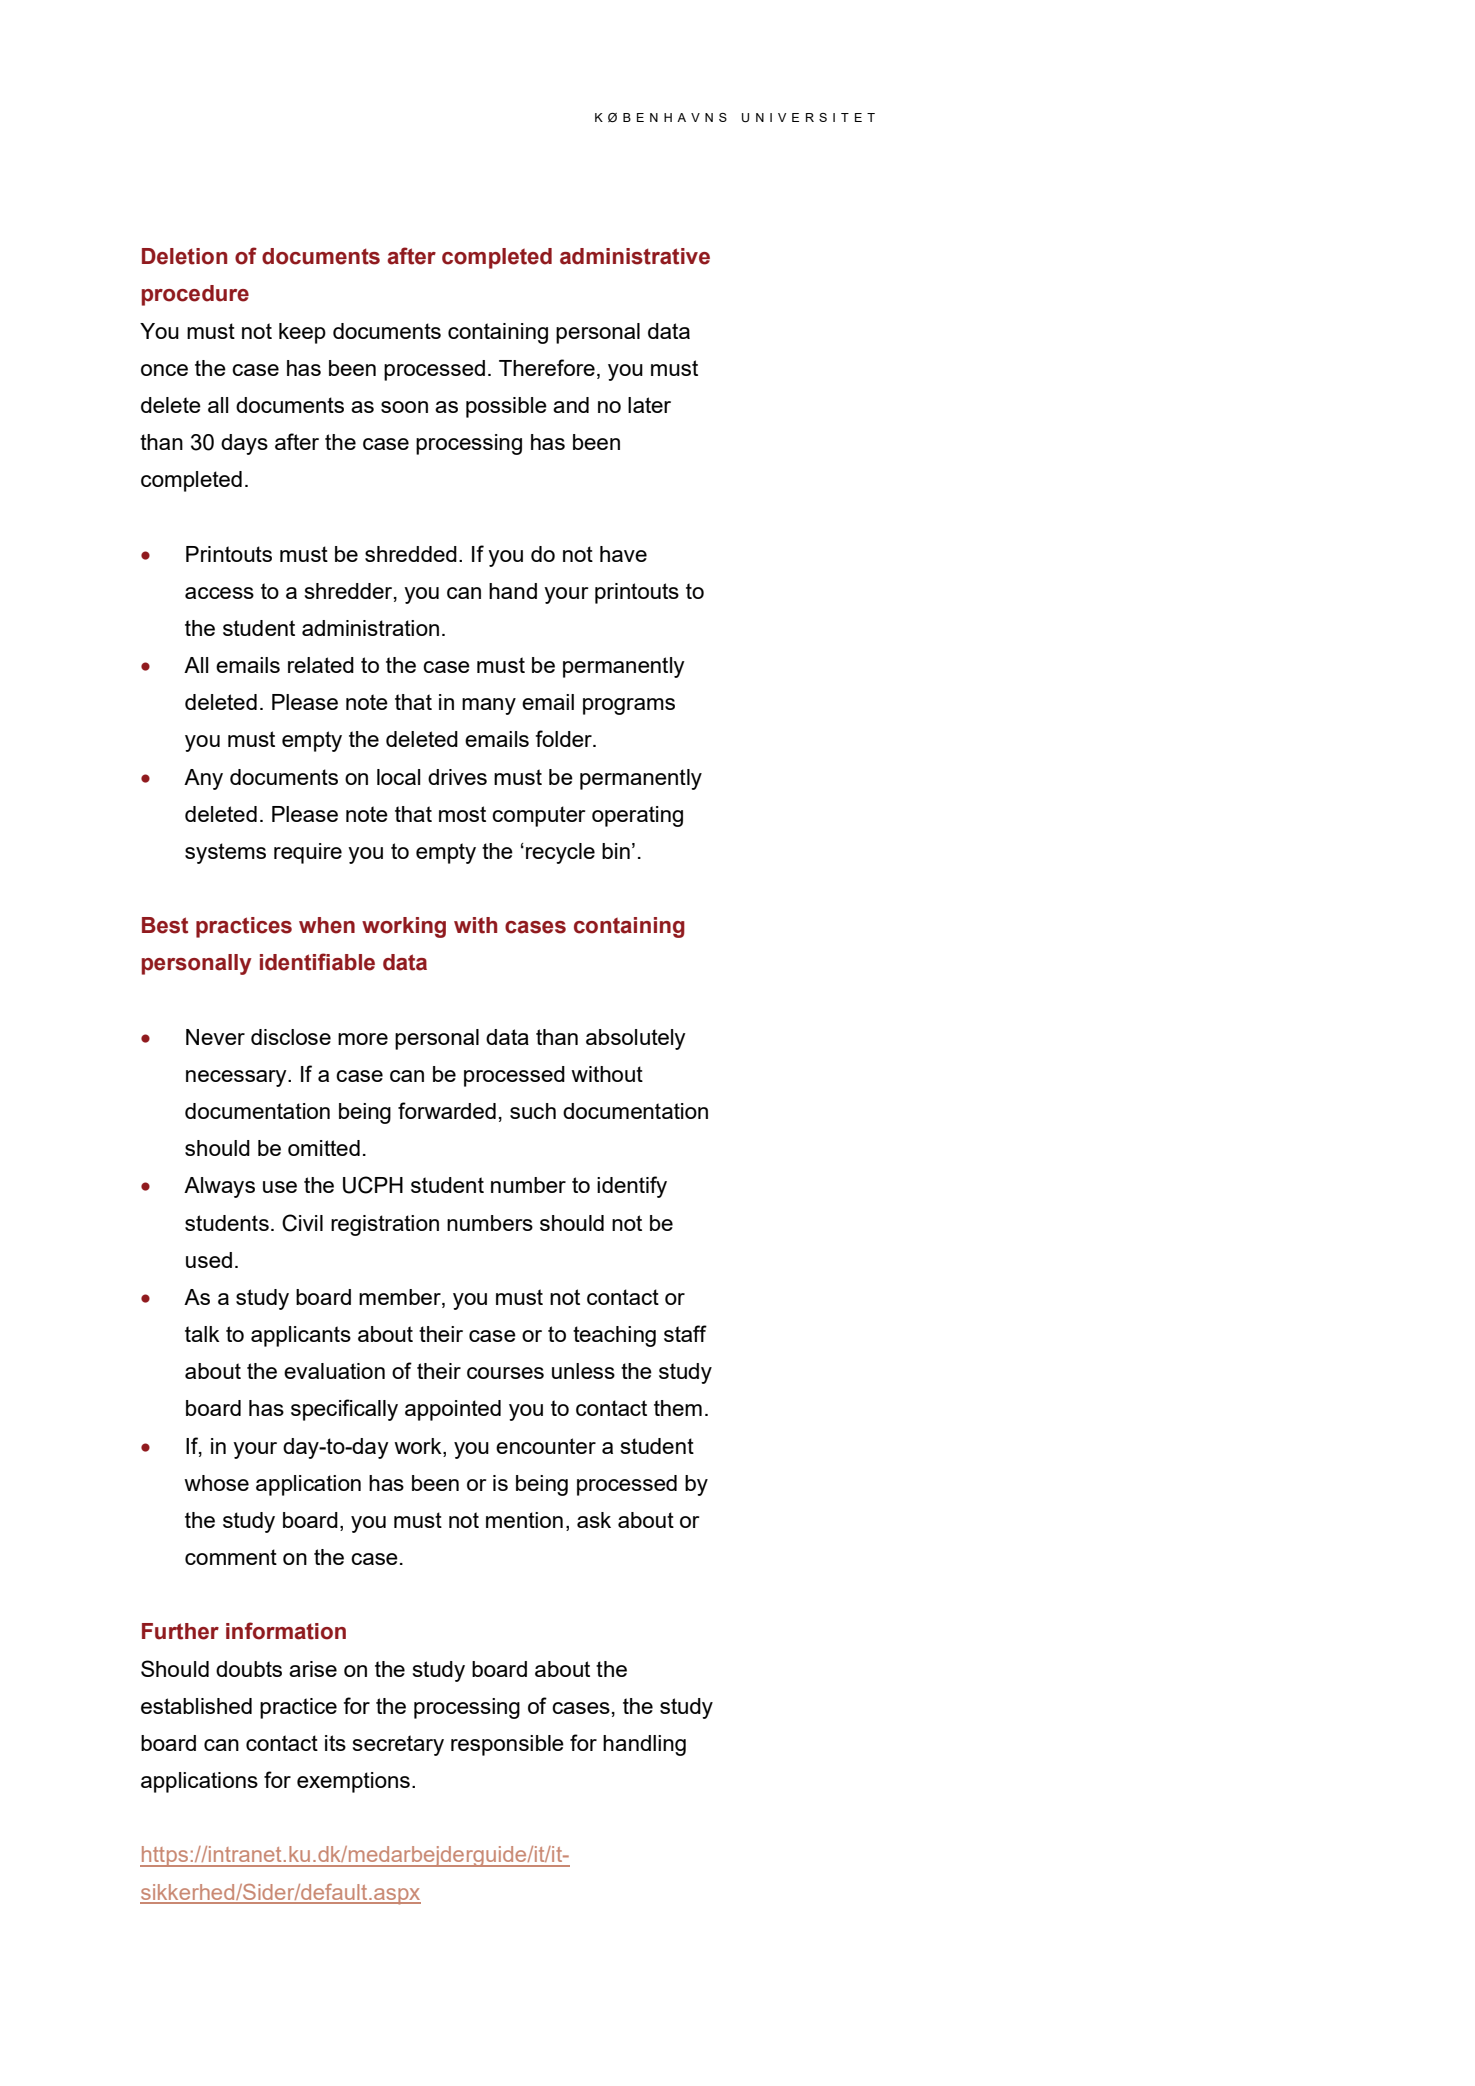 This image has width=1475, height=2086. What do you see at coordinates (636, 1039) in the image?
I see `absolutely` at bounding box center [636, 1039].
